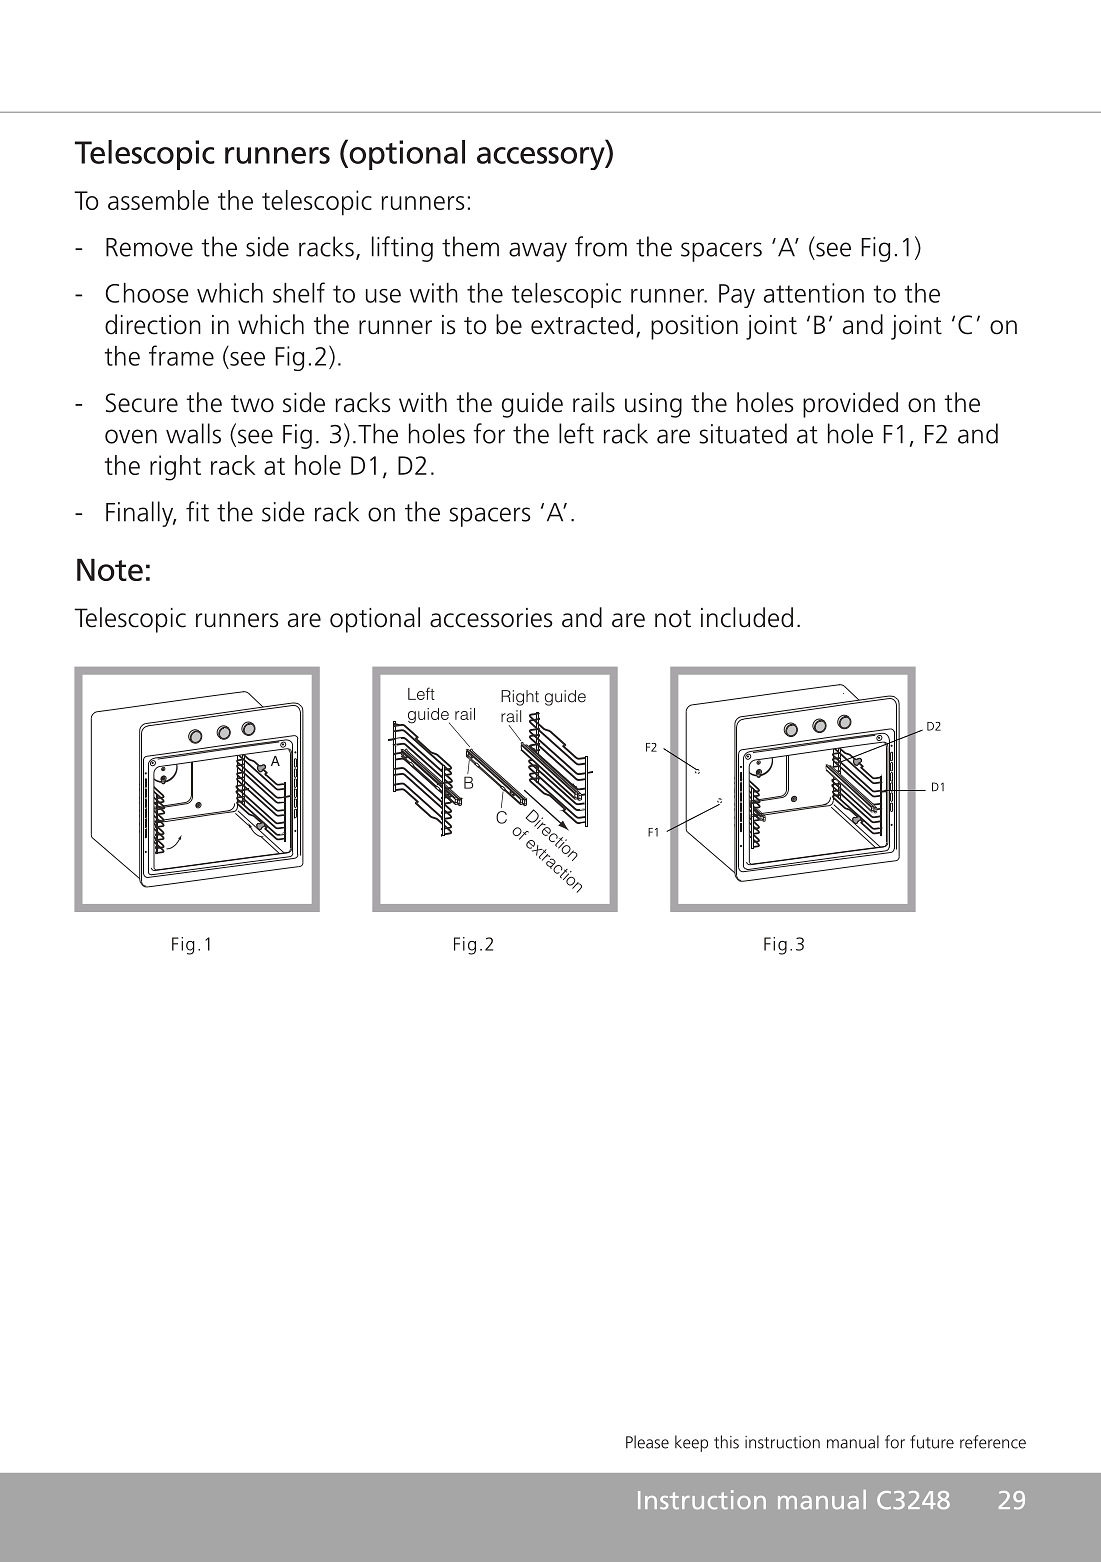 Image resolution: width=1101 pixels, height=1562 pixels. What do you see at coordinates (491, 618) in the image?
I see `accessories` at bounding box center [491, 618].
